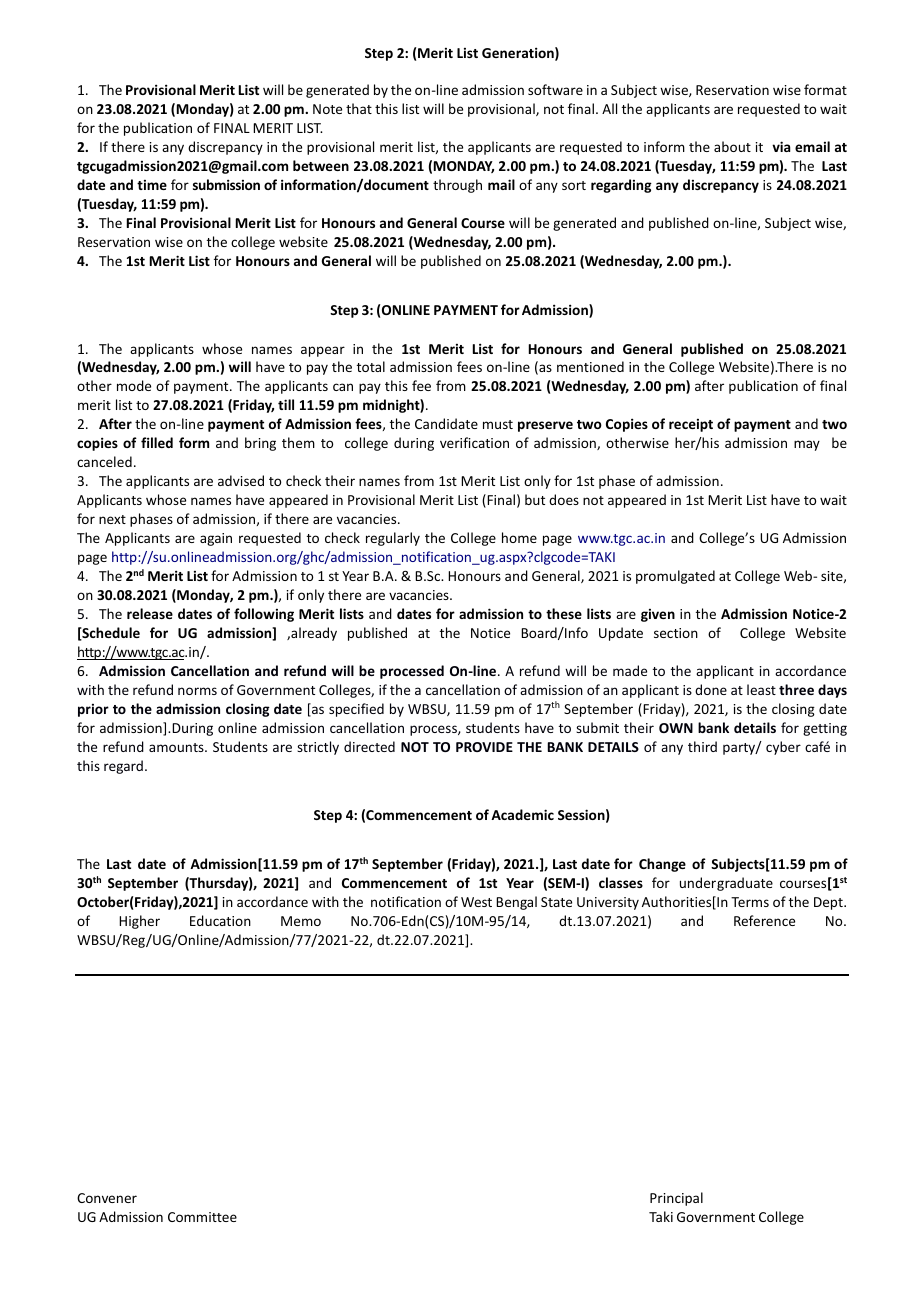 This page has width=924, height=1308. Describe the element at coordinates (761, 689) in the page. I see `least` at that location.
